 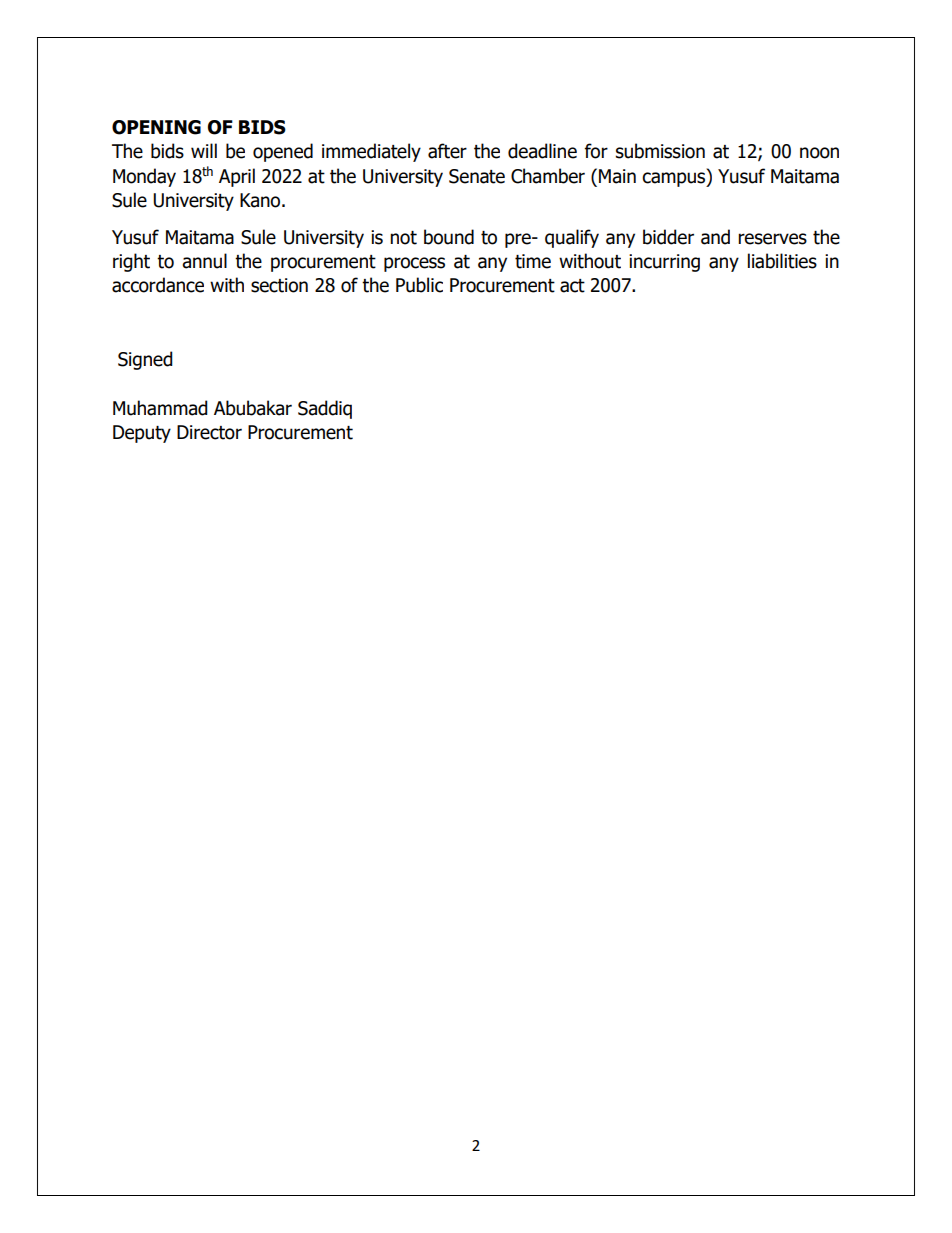 What do you see at coordinates (447, 151) in the page?
I see `after` at bounding box center [447, 151].
